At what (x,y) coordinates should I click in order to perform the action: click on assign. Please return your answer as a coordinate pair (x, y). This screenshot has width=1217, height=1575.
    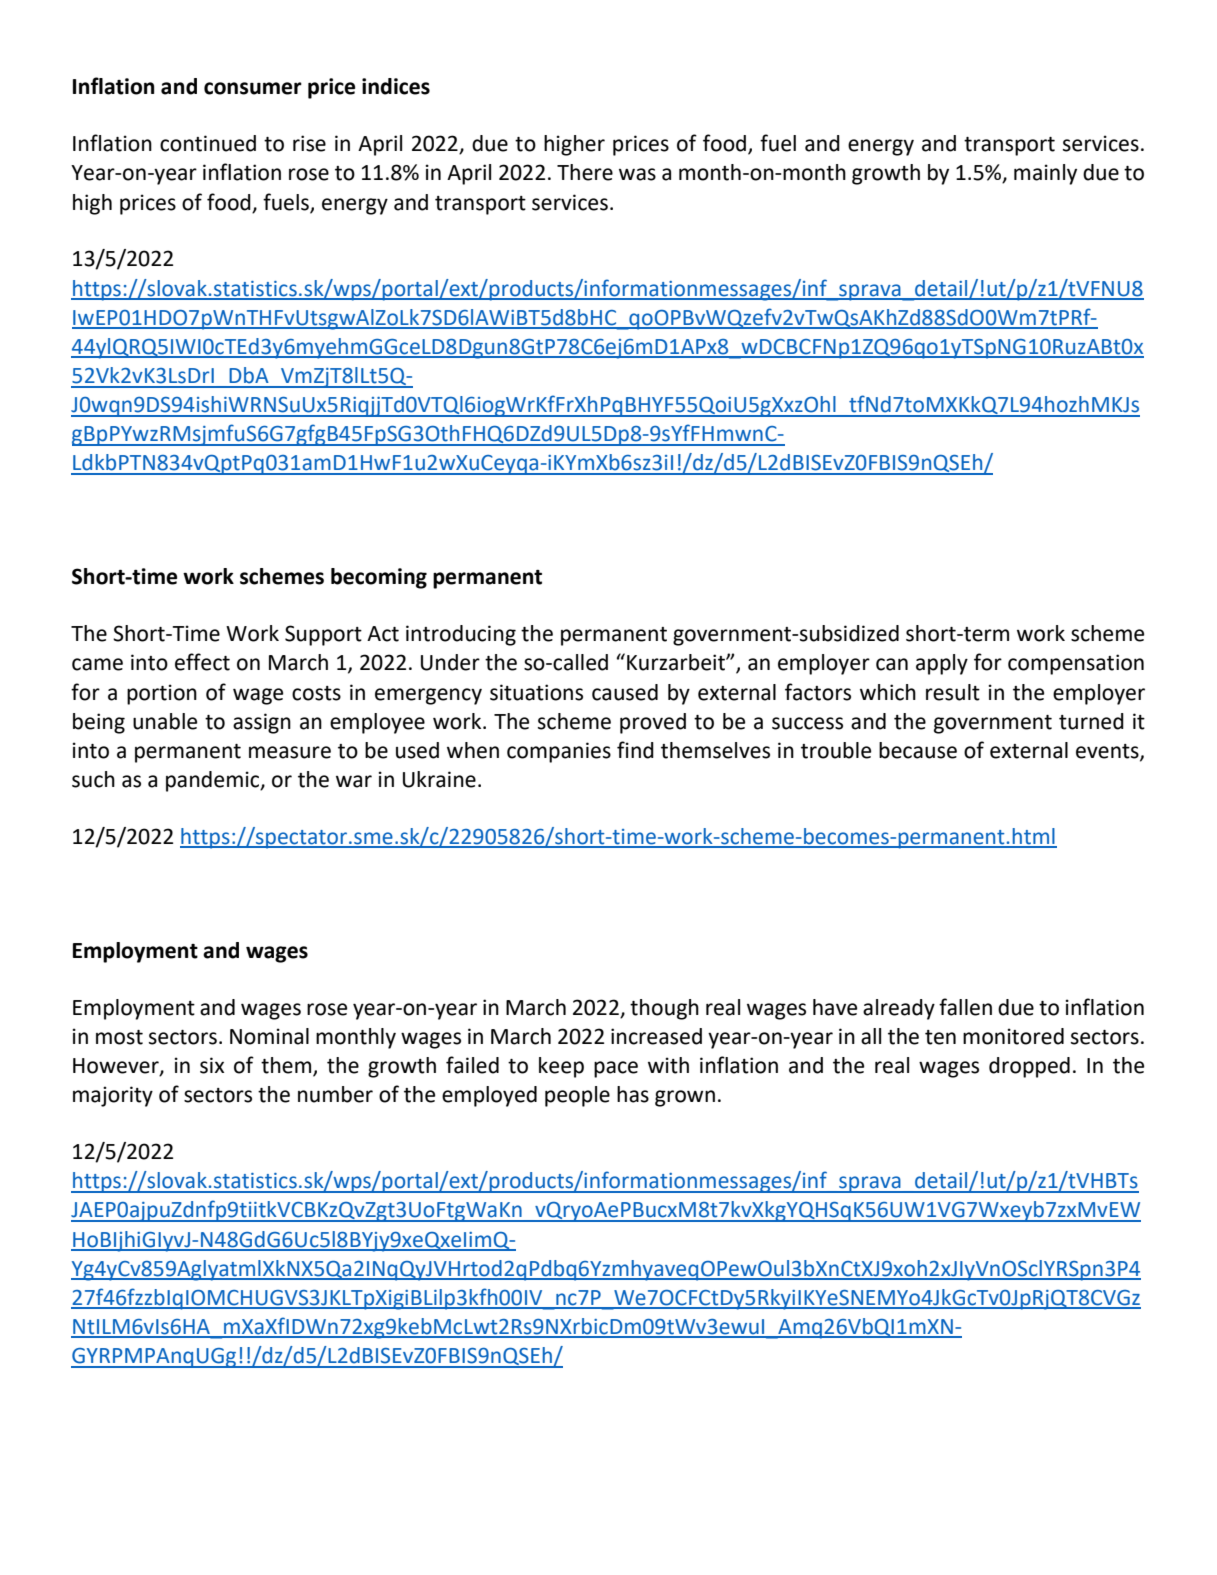
    Looking at the image, I should click on (262, 723).
